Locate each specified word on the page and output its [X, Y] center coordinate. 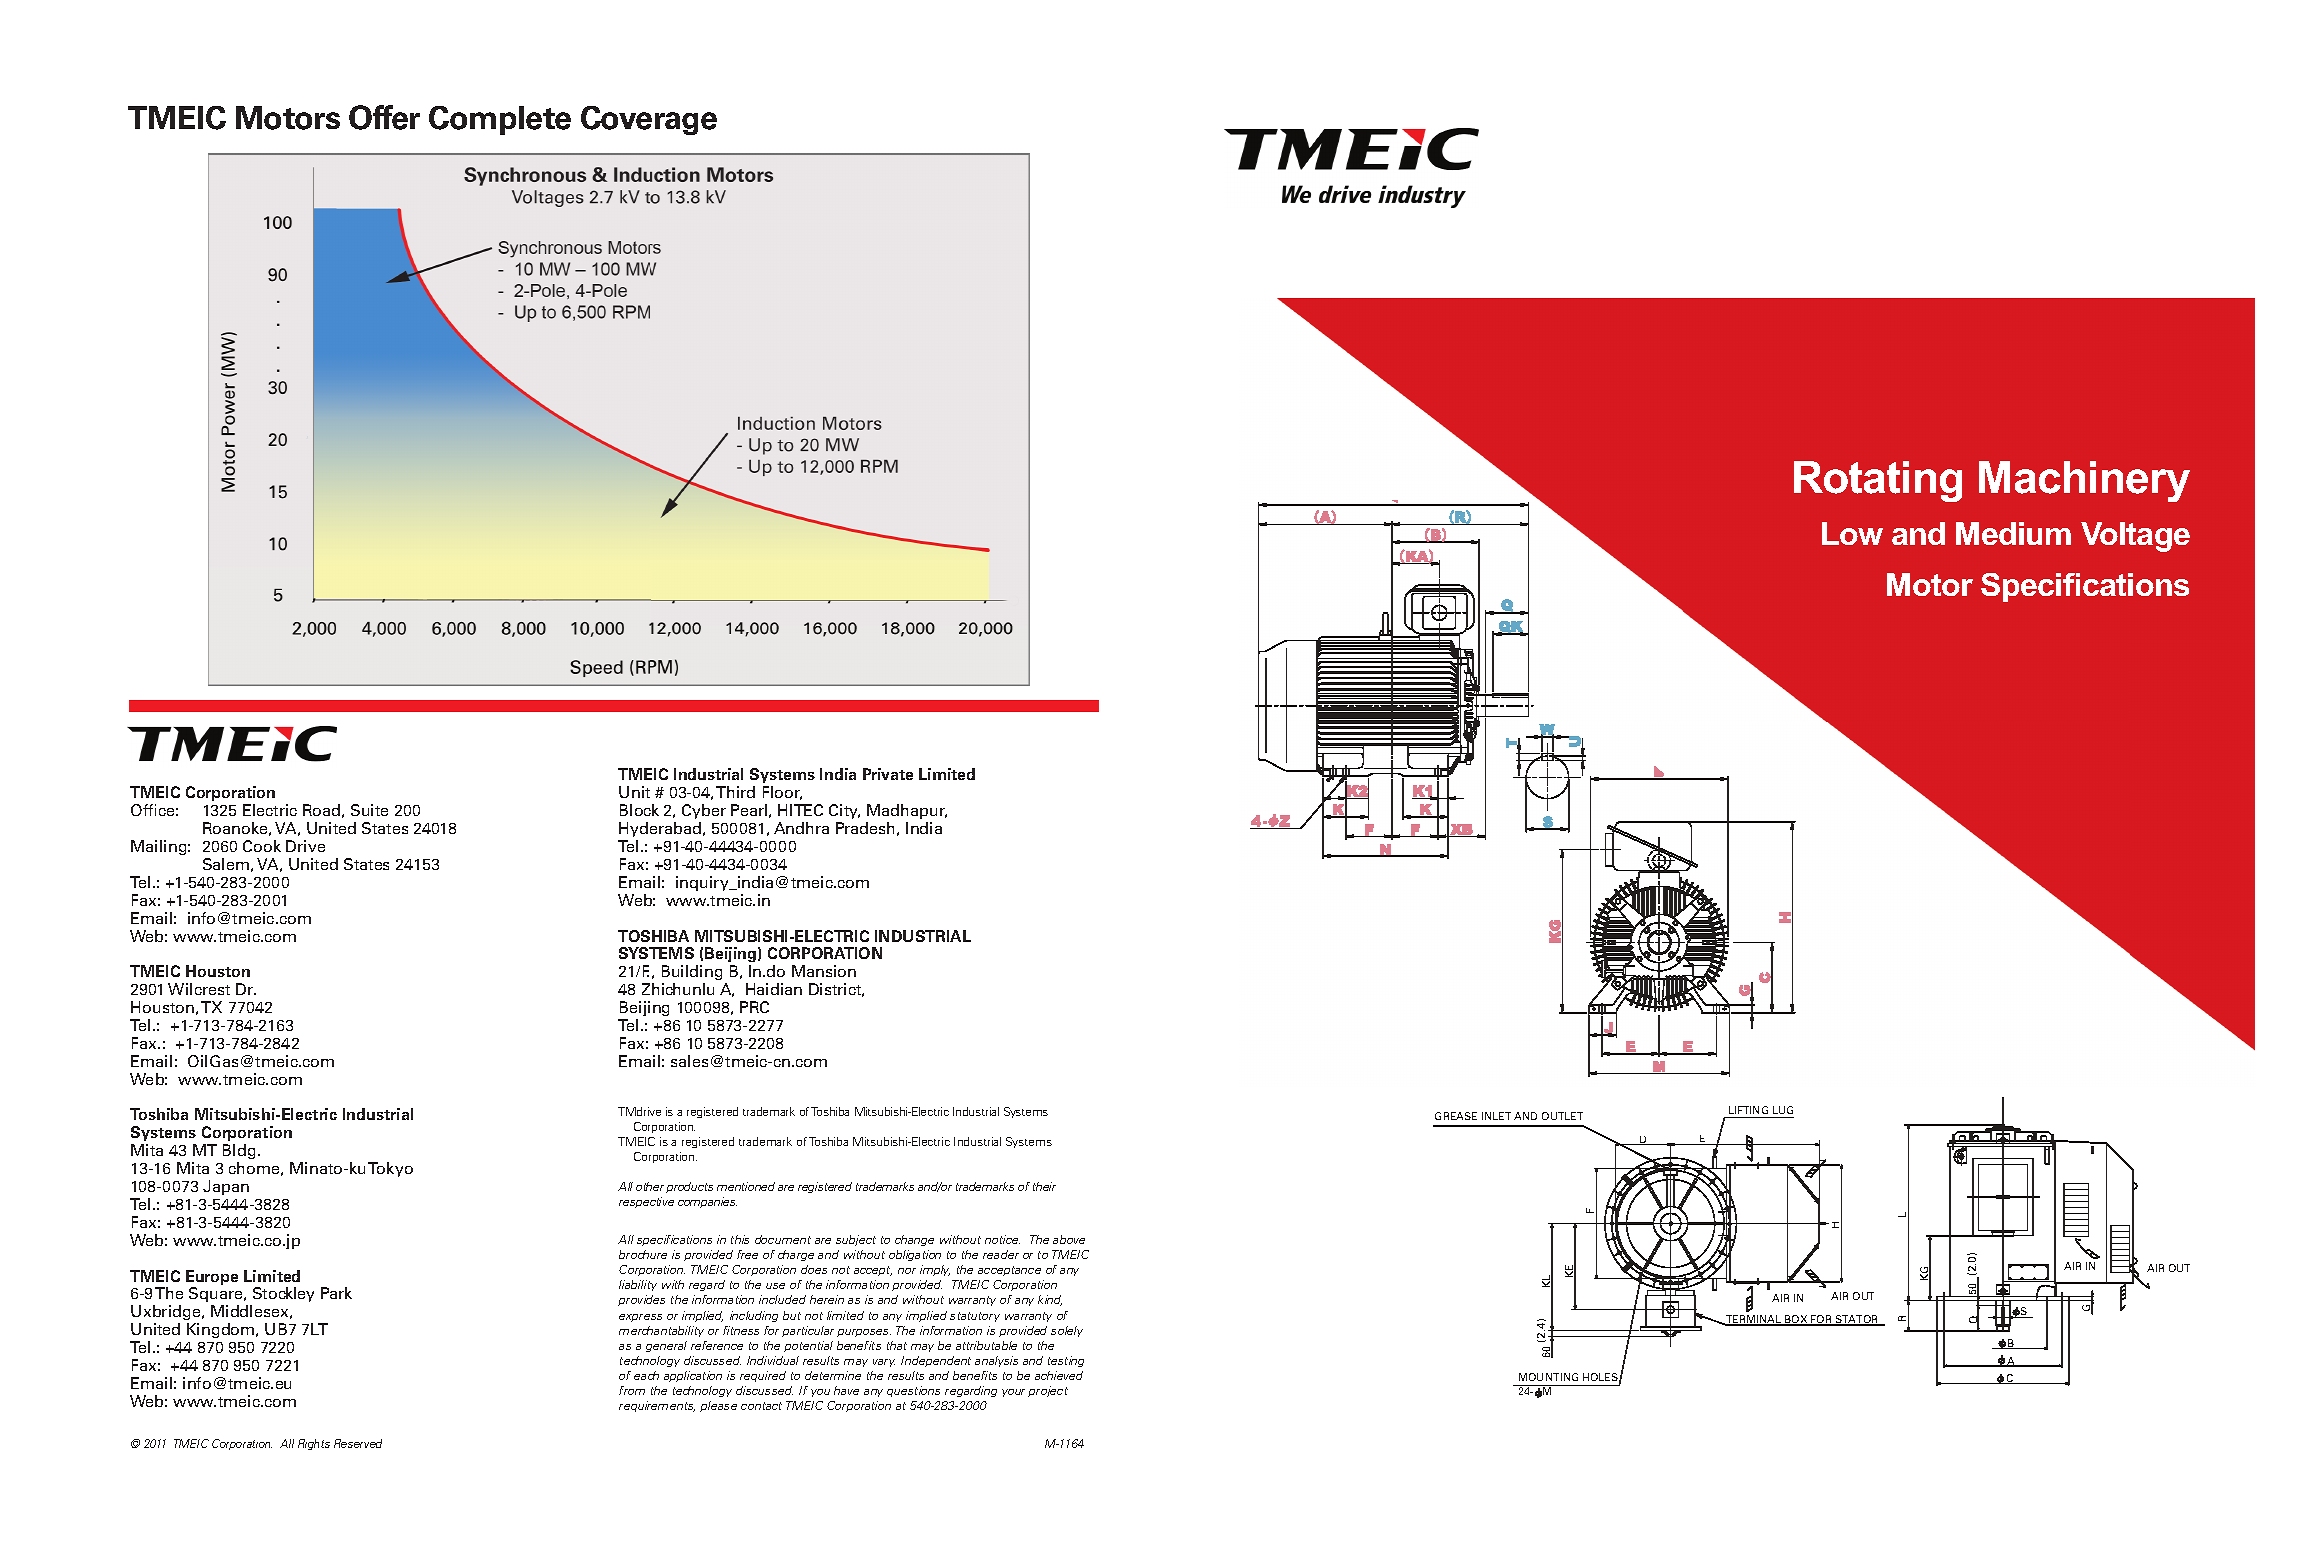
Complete [500, 120]
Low [1852, 533]
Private [888, 774]
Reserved [358, 1443]
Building [692, 972]
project [1048, 1391]
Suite [369, 810]
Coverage [649, 120]
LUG [1783, 1110]
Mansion [824, 971]
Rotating [1878, 481]
